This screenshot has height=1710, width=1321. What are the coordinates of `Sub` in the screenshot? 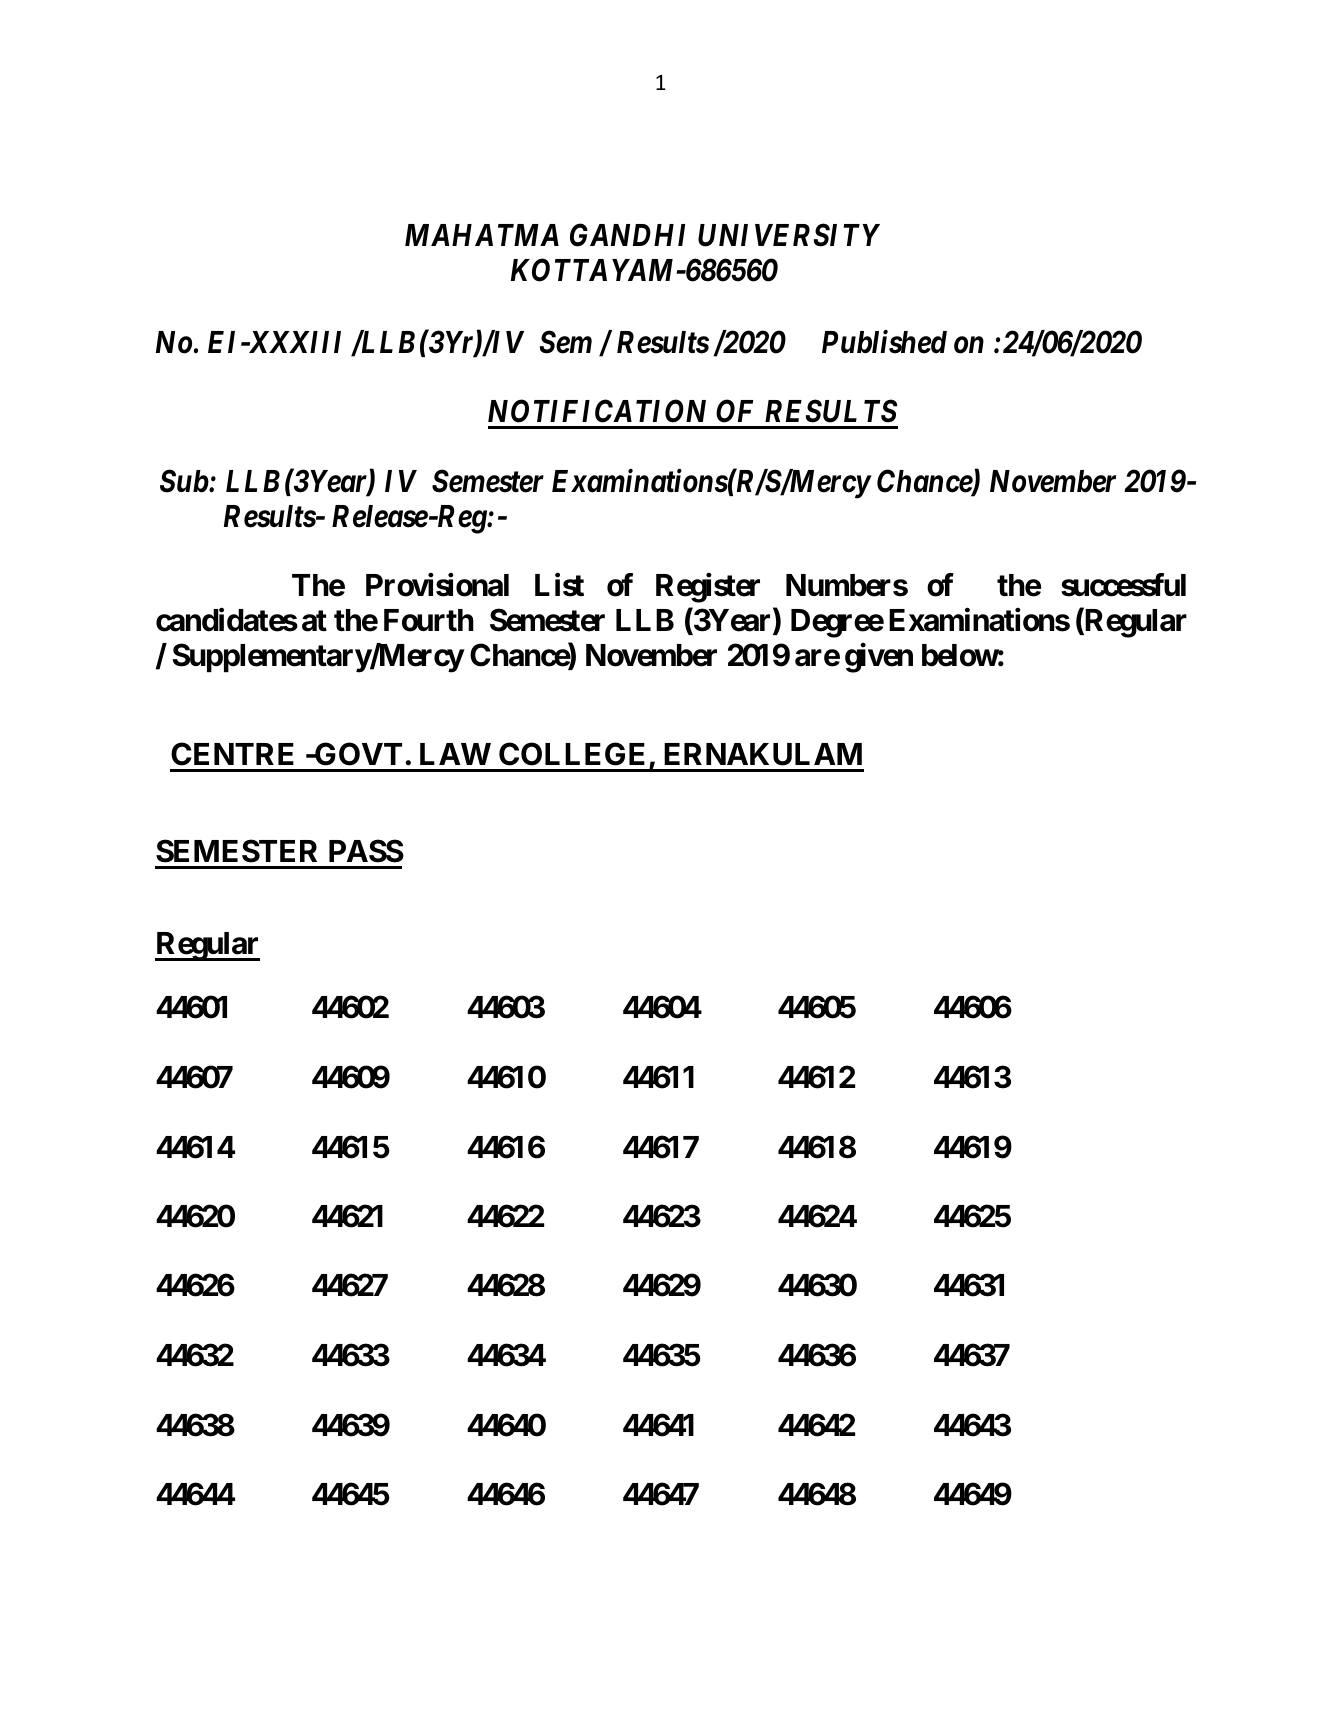 It's located at (184, 481).
